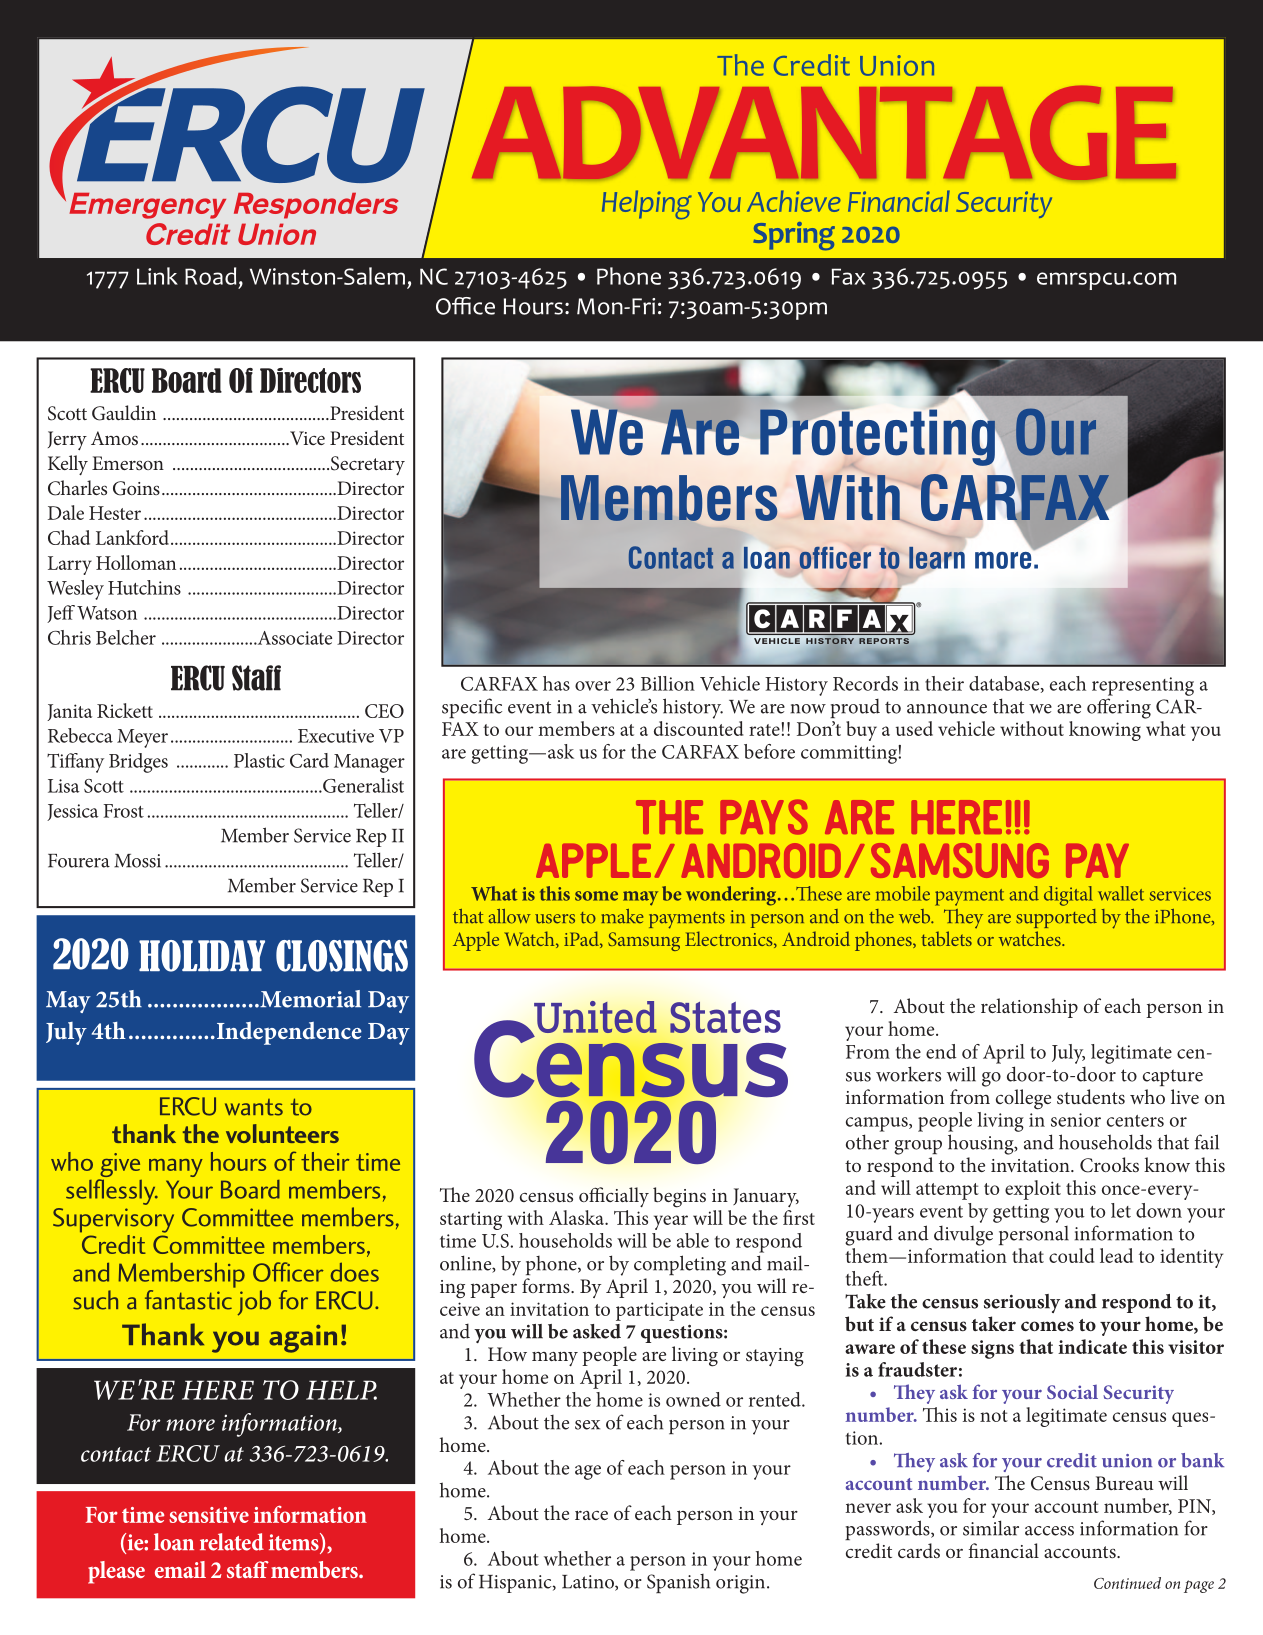  Describe the element at coordinates (1068, 896) in the document. I see `digital` at that location.
